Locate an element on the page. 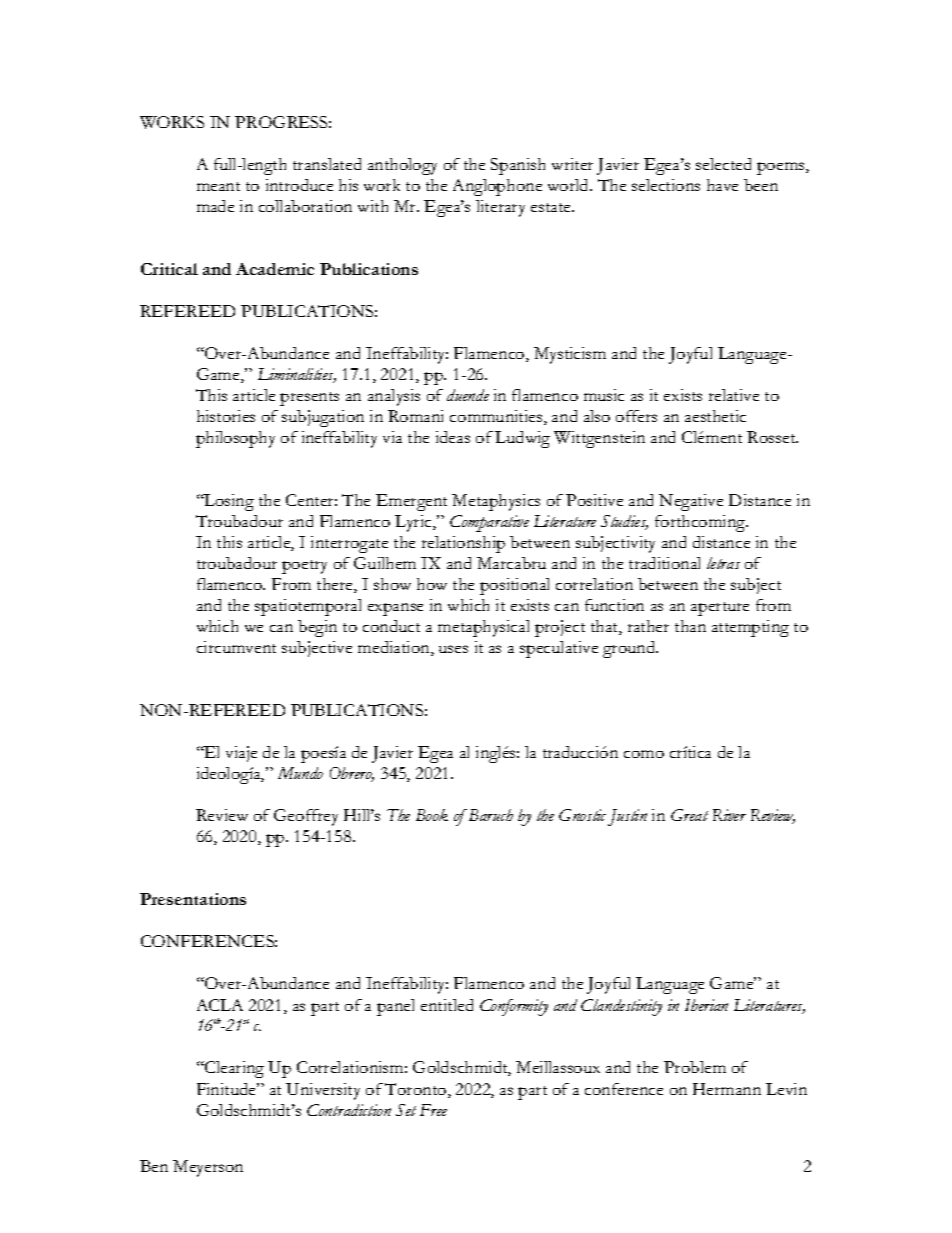 The image size is (952, 1233). Anglophone is located at coordinates (497, 187).
